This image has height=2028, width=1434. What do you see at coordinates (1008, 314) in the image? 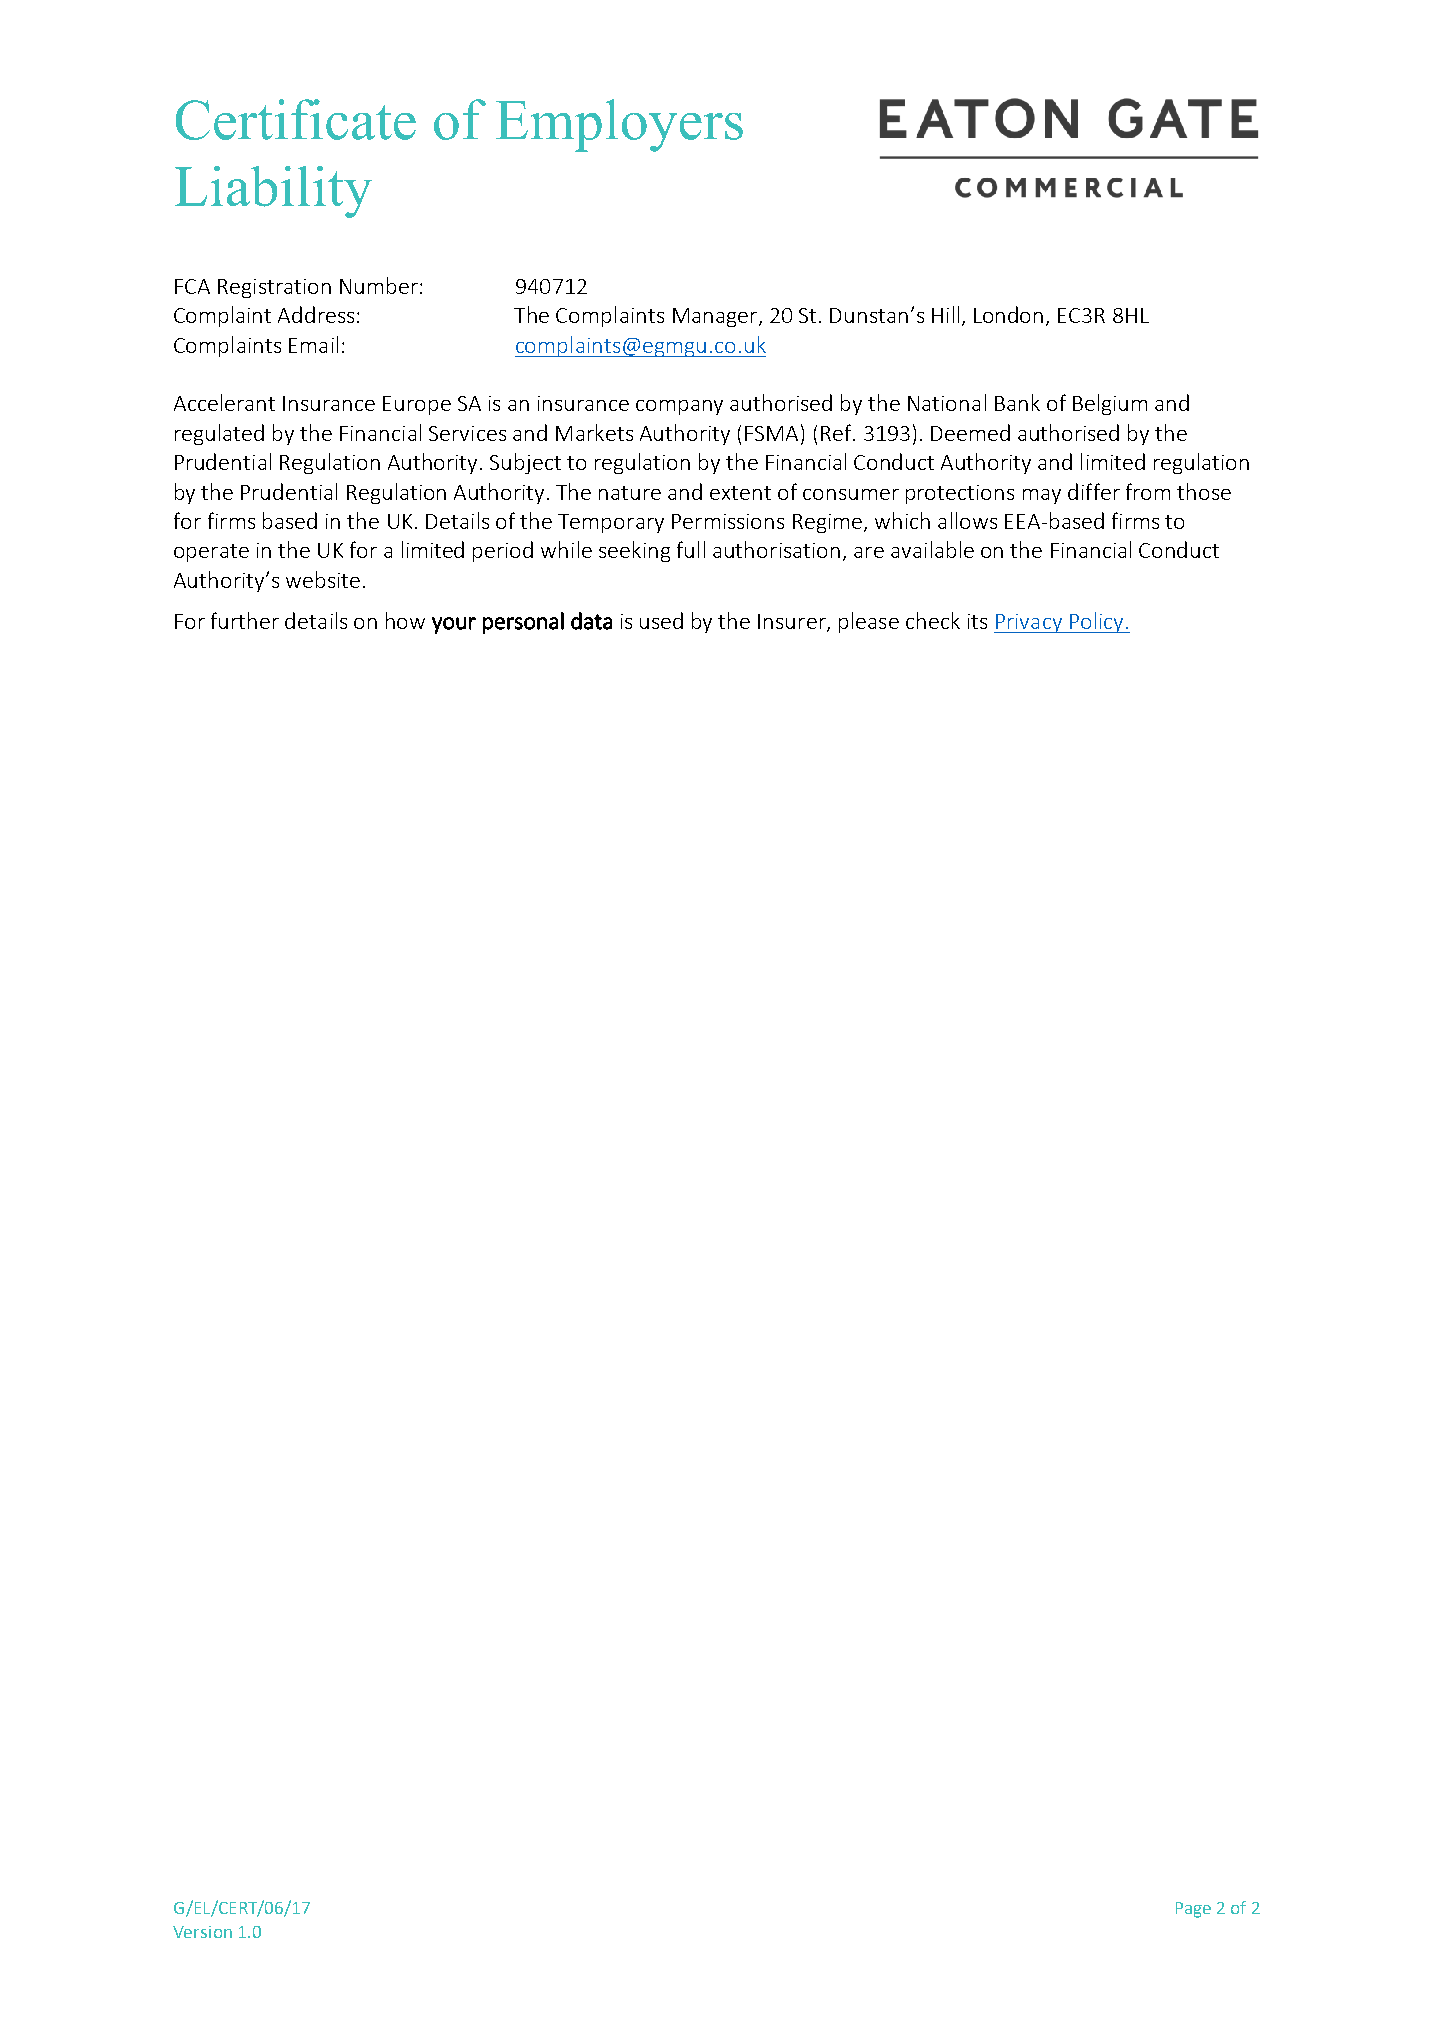
I see `London` at bounding box center [1008, 314].
